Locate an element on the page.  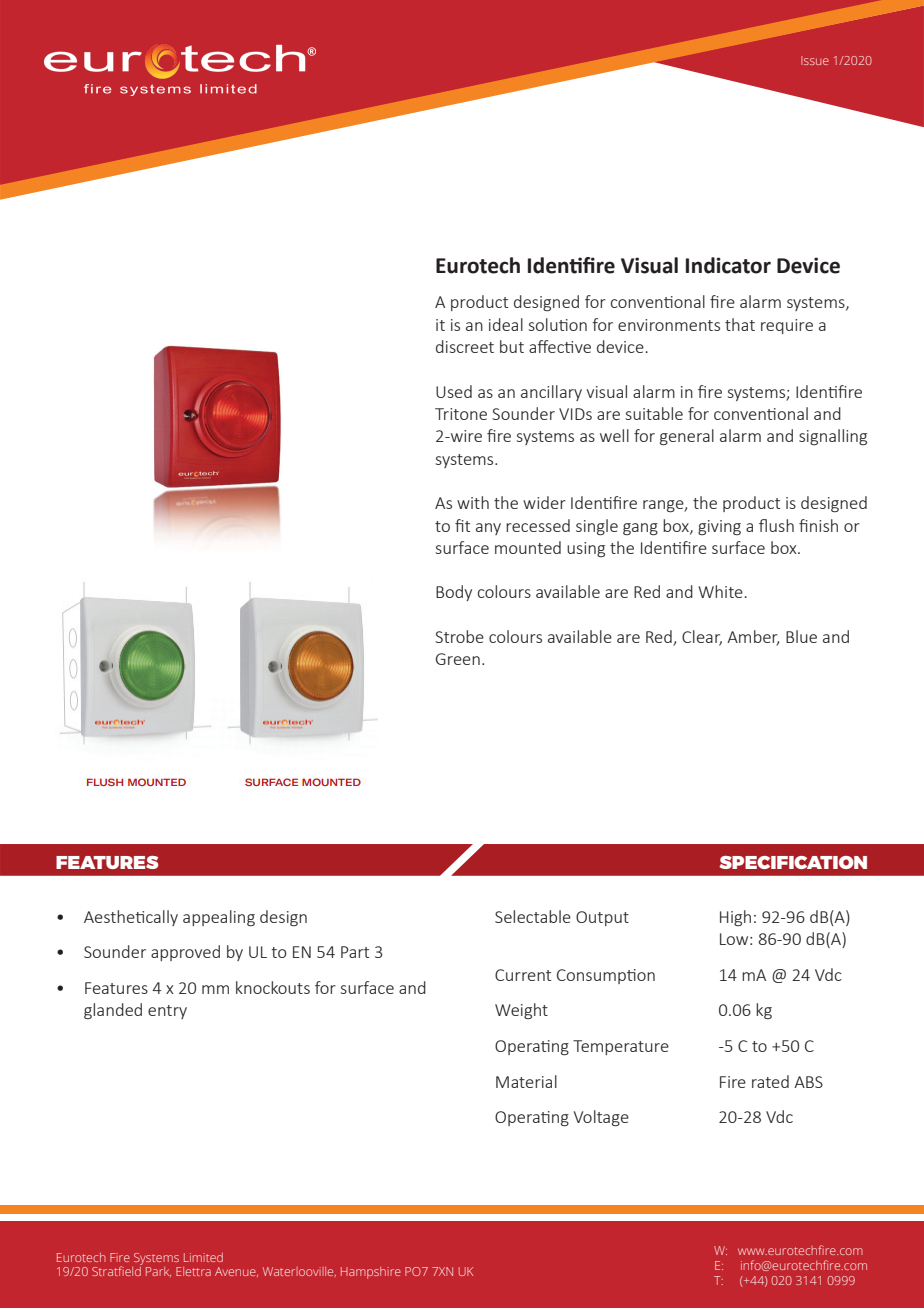
SPECIFICATION is located at coordinates (793, 862).
